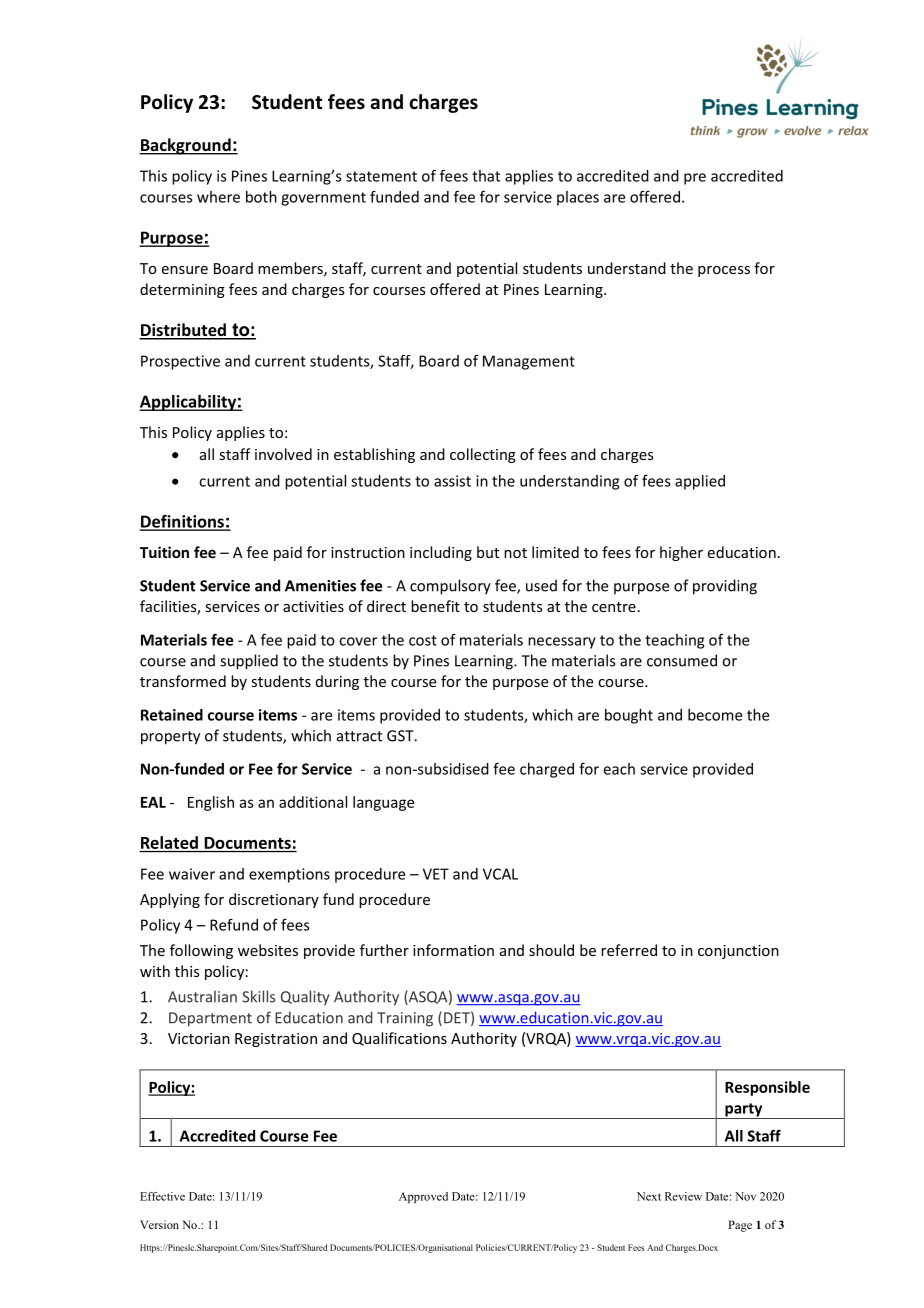 The width and height of the screenshot is (924, 1308). Describe the element at coordinates (725, 587) in the screenshot. I see `providing` at that location.
